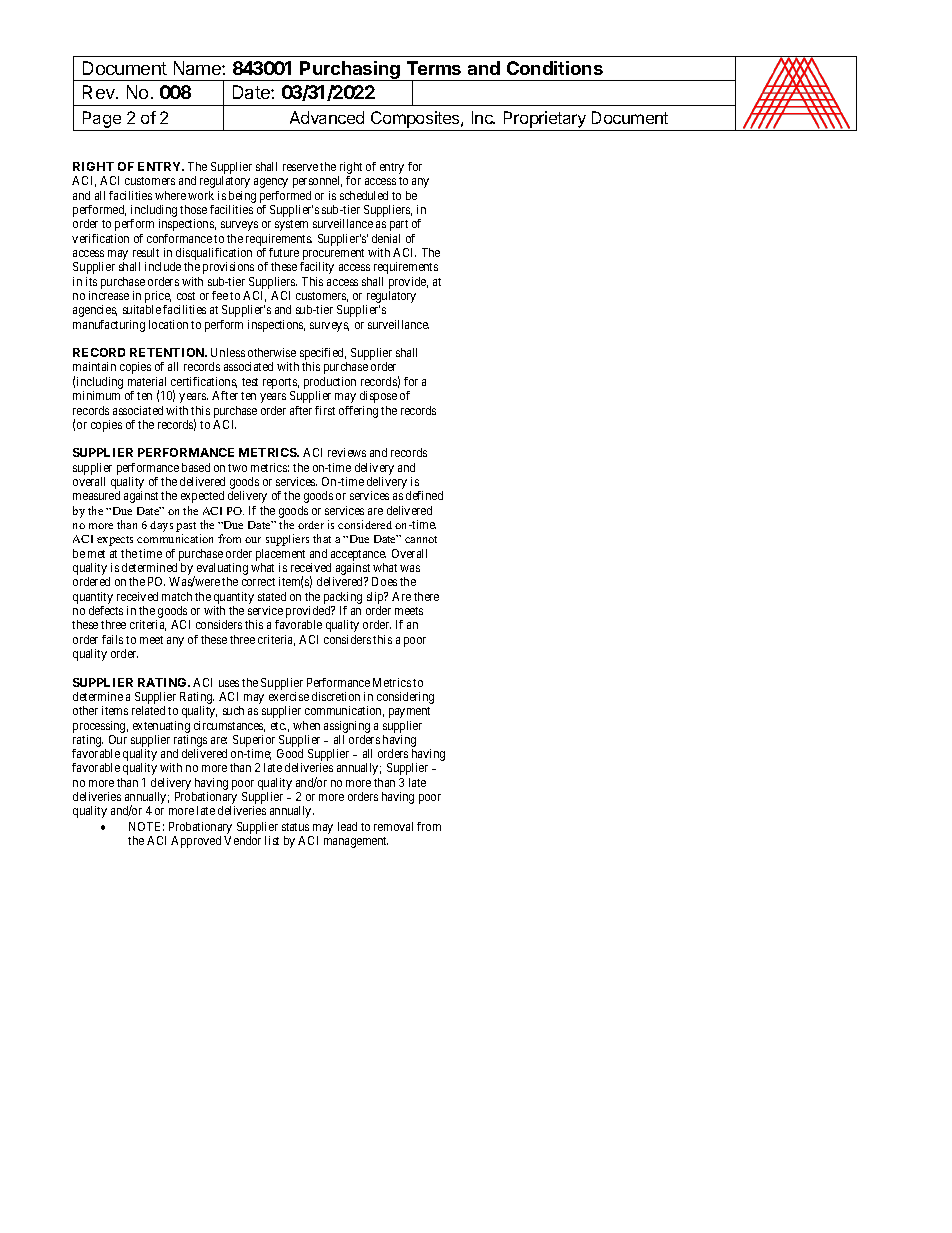 This screenshot has height=1233, width=952. Describe the element at coordinates (378, 397) in the screenshot. I see `dispose` at that location.
